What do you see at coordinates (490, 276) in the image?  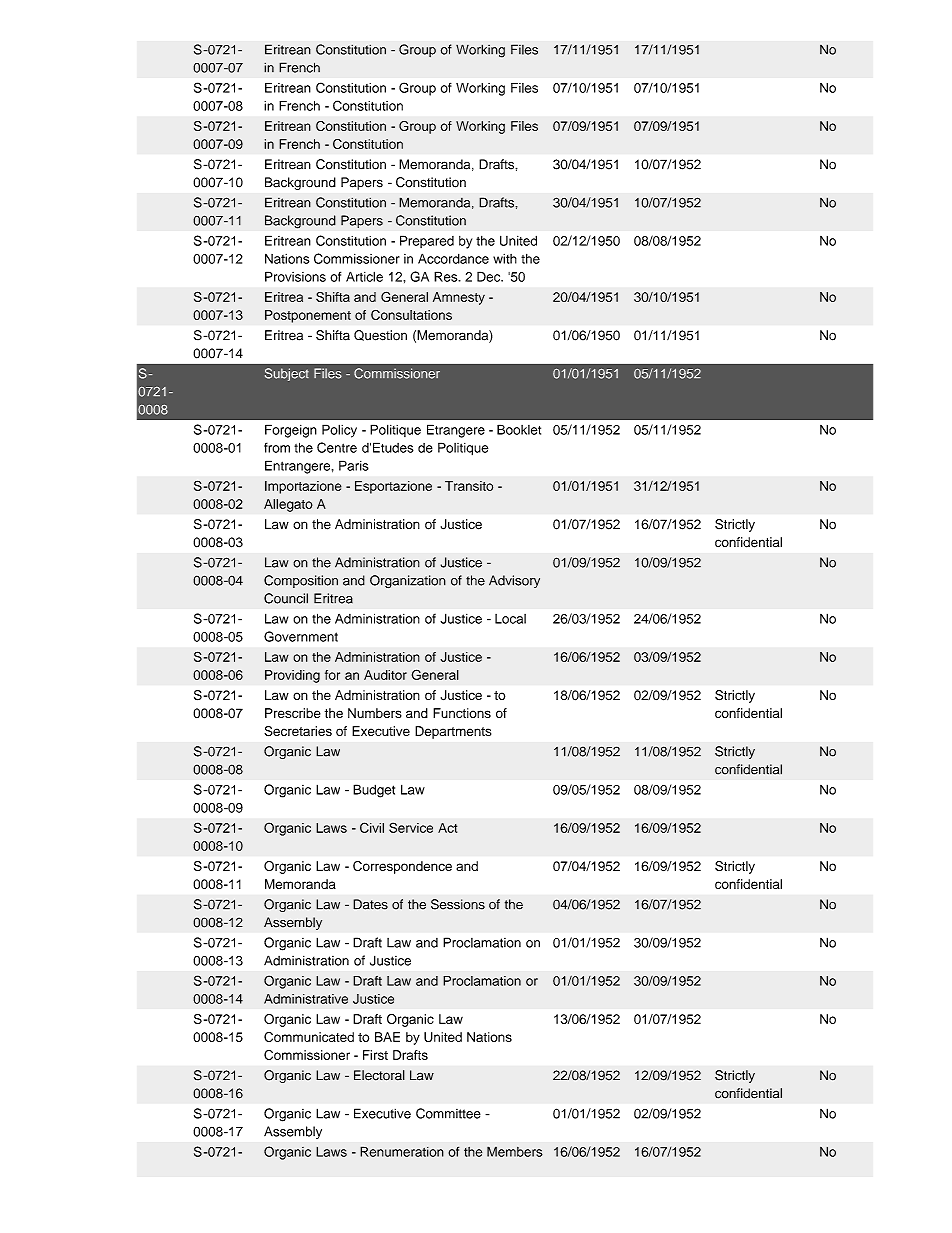 I see `Dec` at bounding box center [490, 276].
